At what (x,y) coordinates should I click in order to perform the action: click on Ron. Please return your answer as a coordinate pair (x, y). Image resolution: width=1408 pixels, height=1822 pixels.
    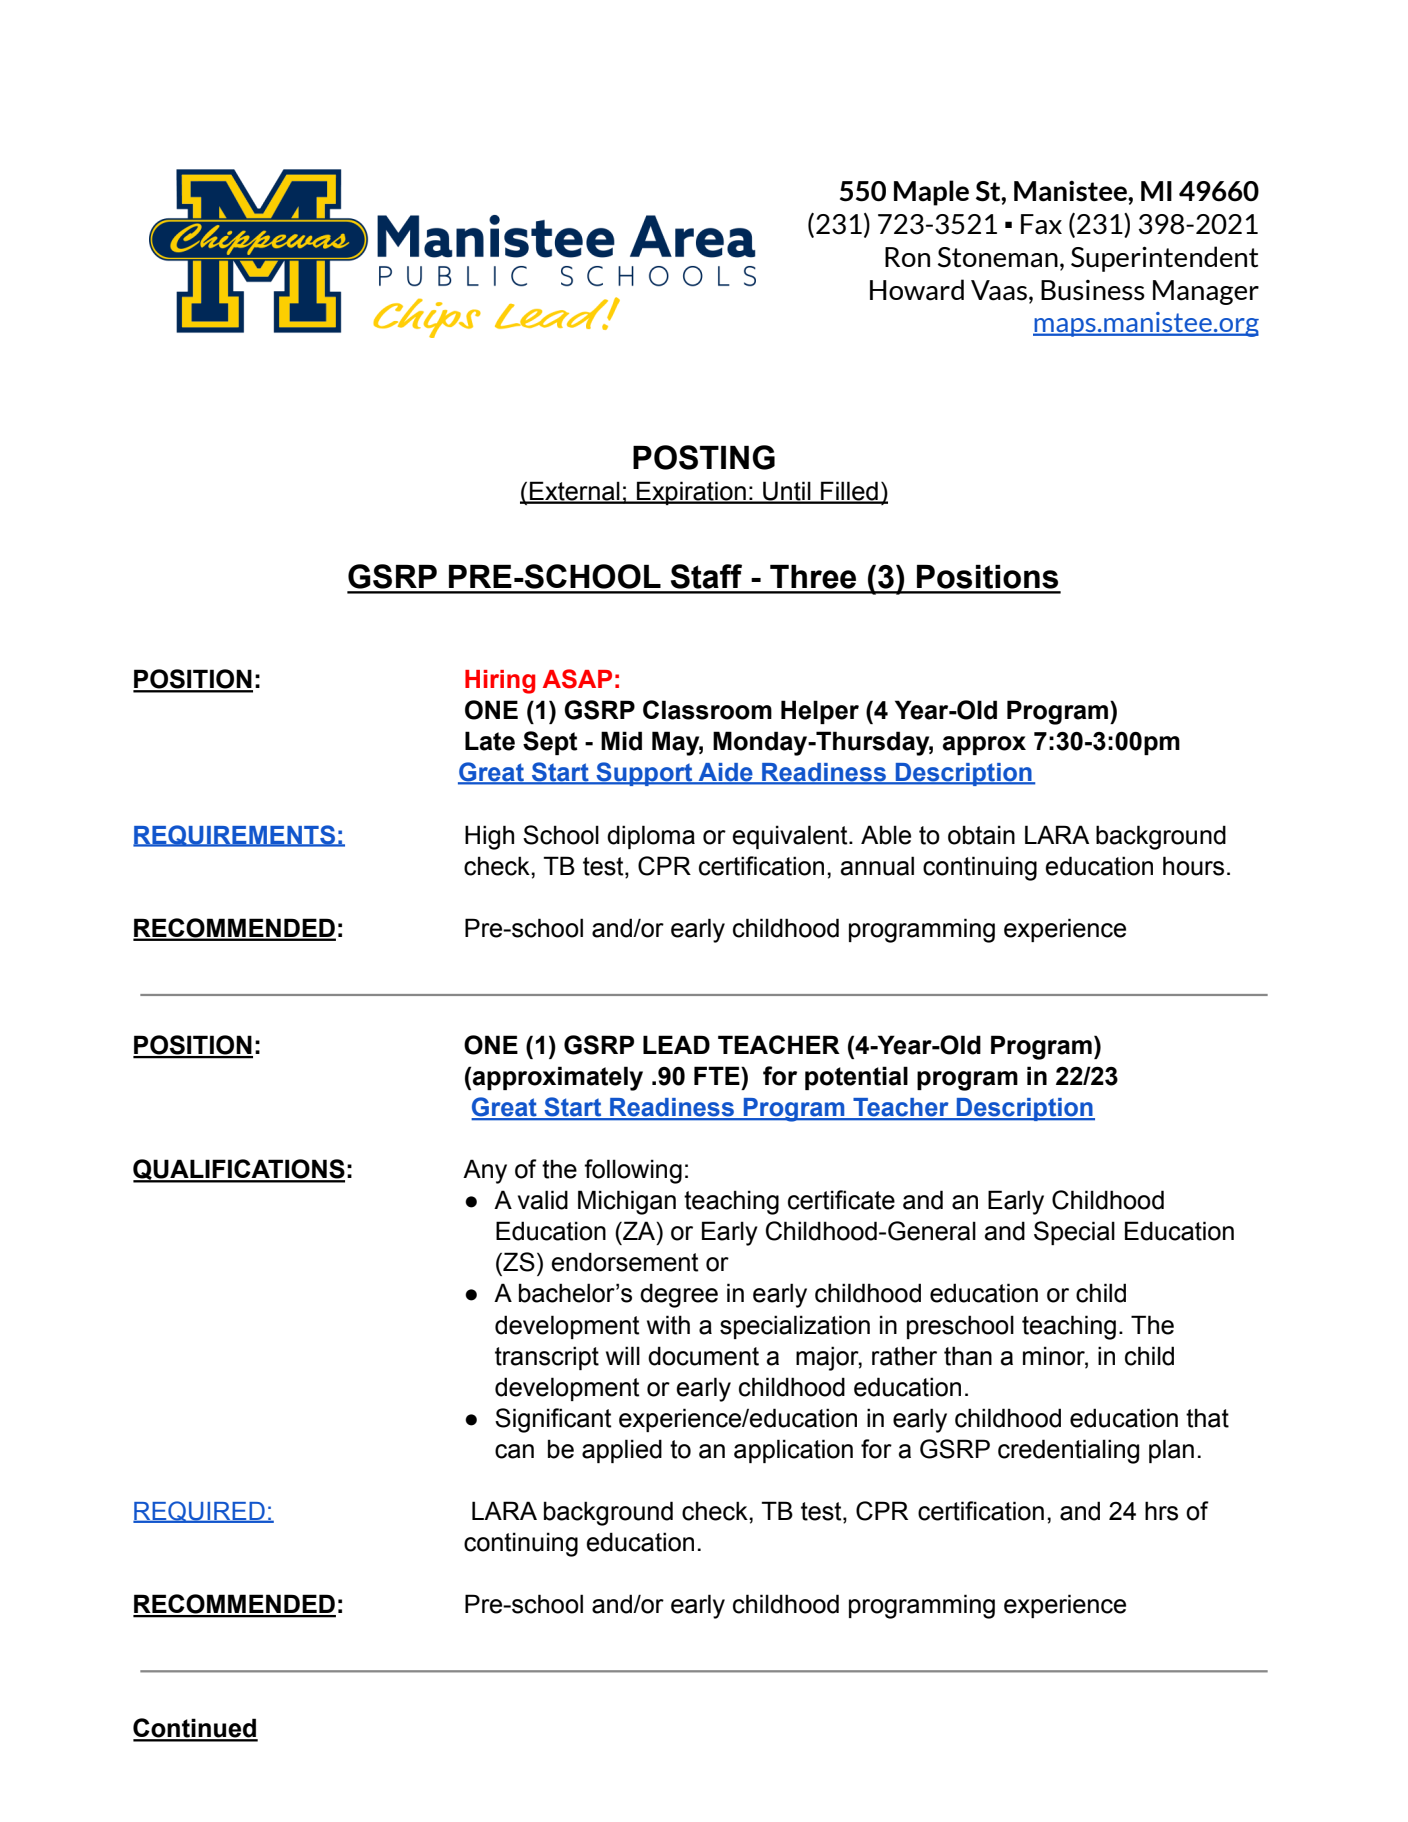
    Looking at the image, I should click on (907, 257).
